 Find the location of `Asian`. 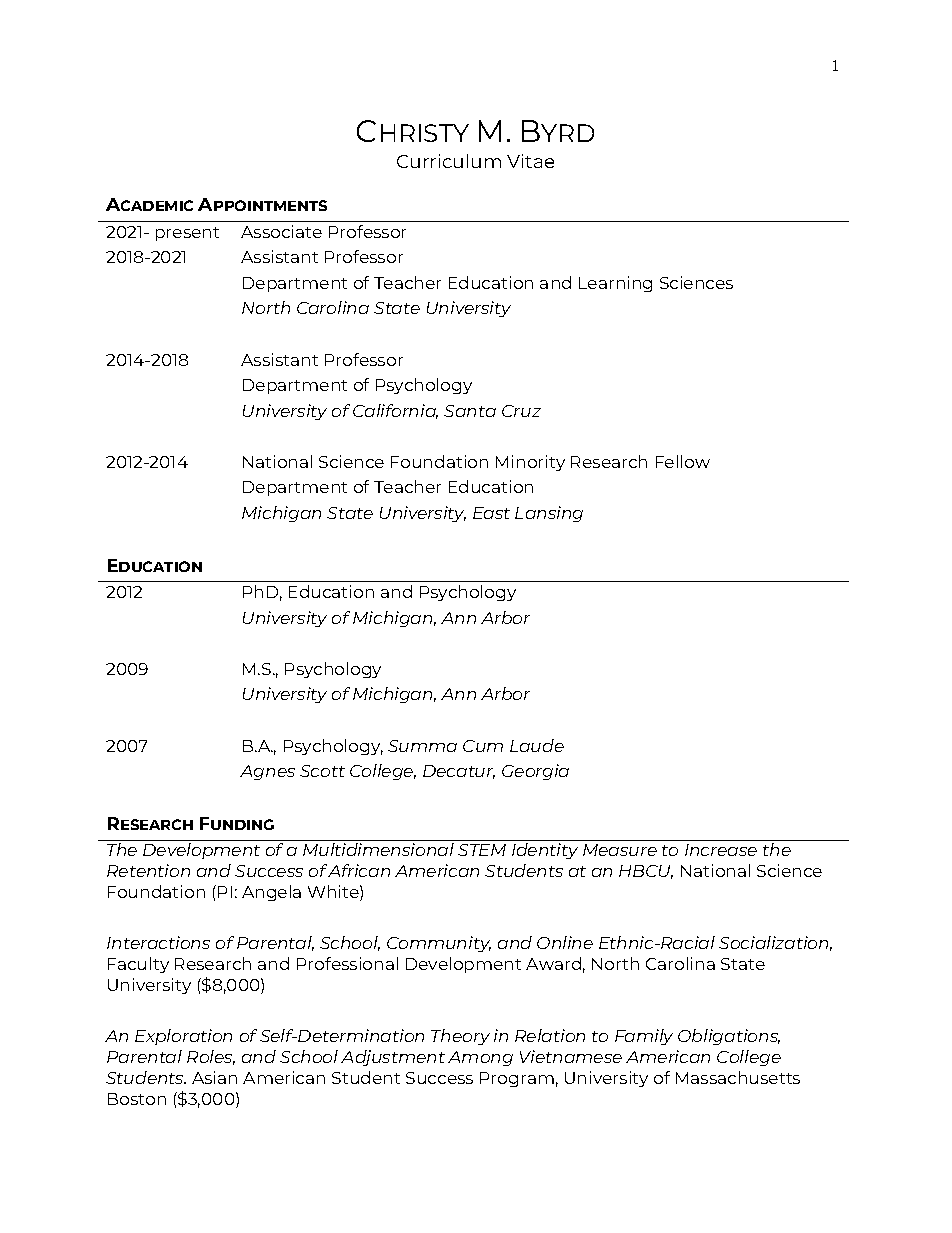

Asian is located at coordinates (214, 1077).
